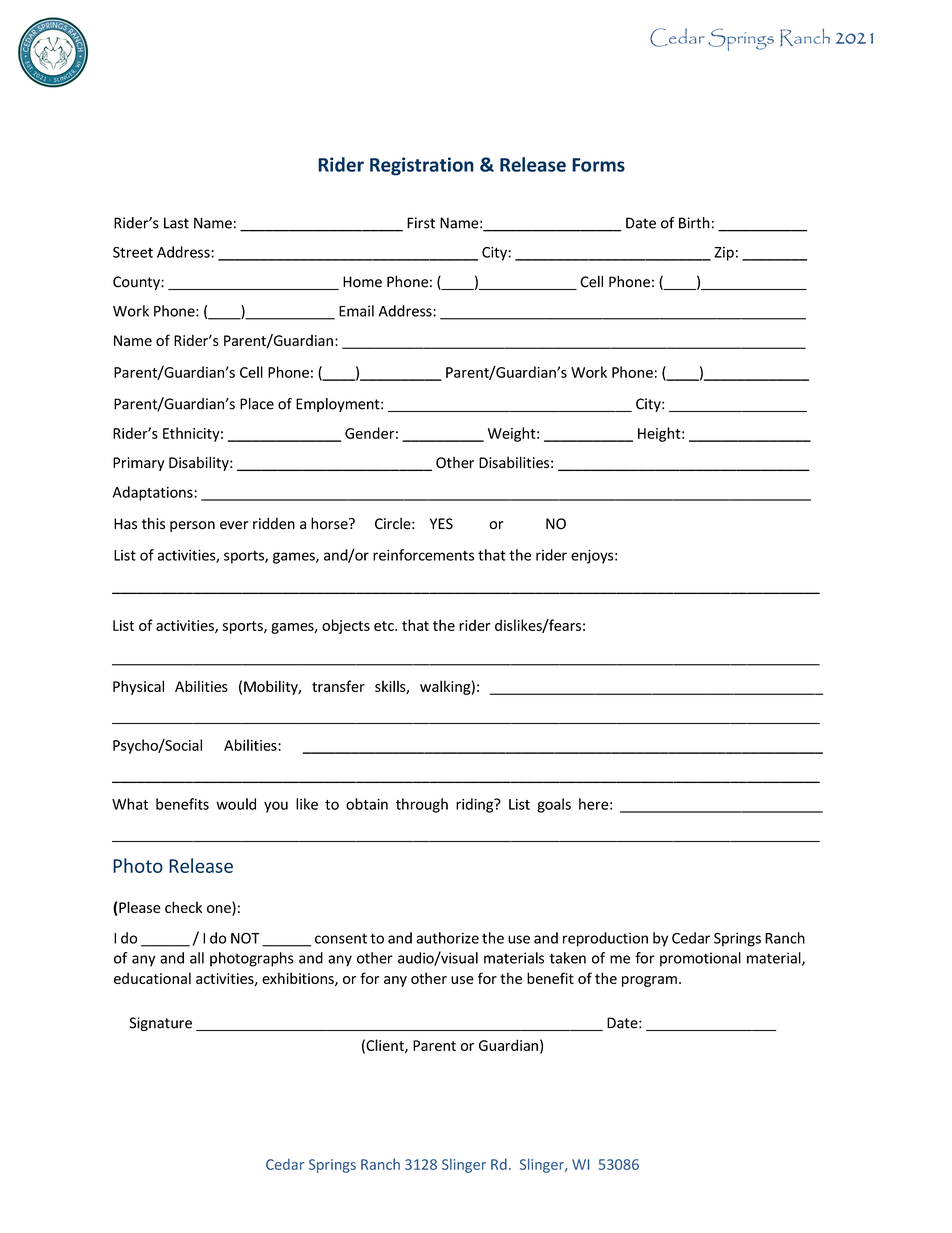 The image size is (952, 1233). What do you see at coordinates (160, 1024) in the image?
I see `Signature` at bounding box center [160, 1024].
